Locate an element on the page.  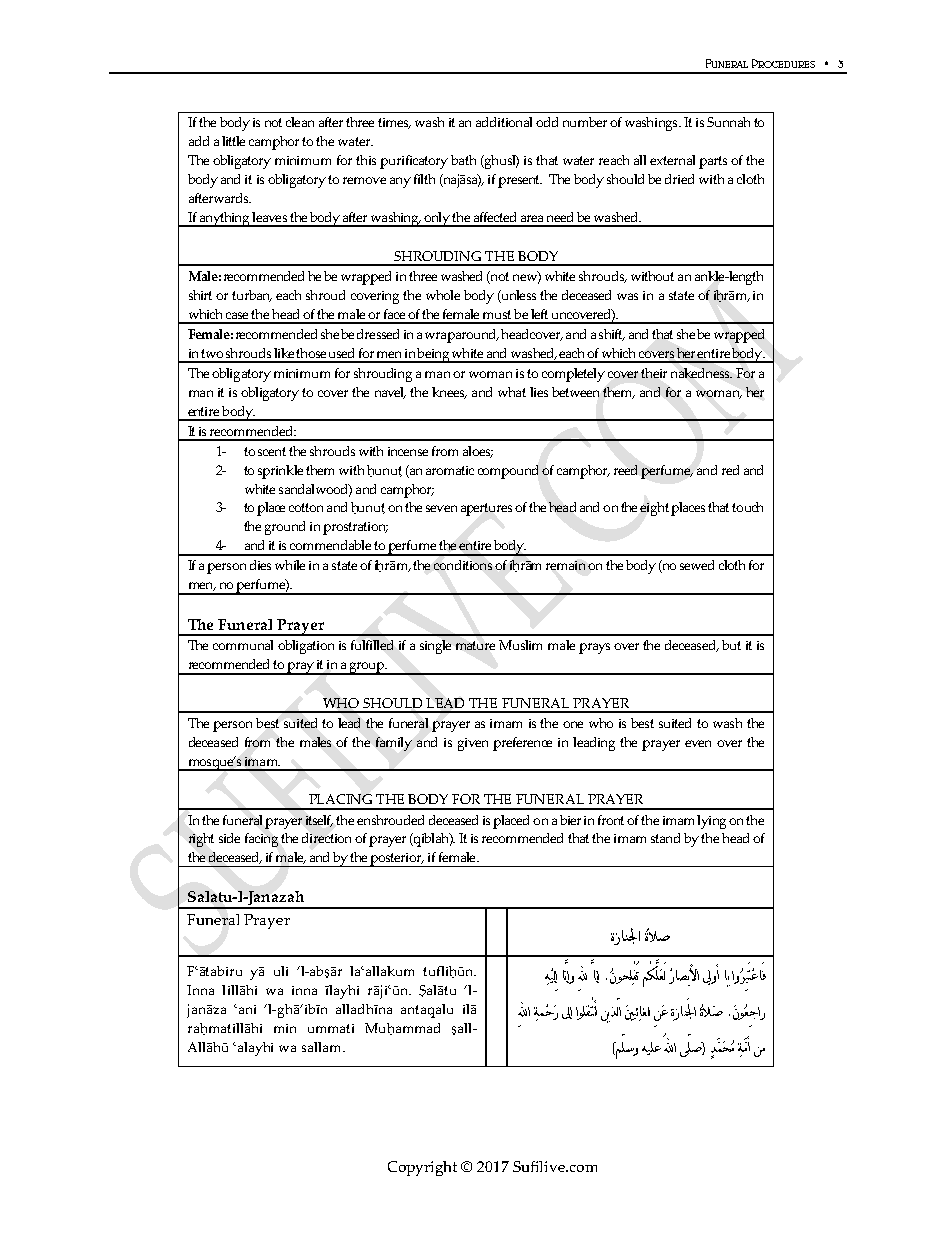
little is located at coordinates (233, 141).
